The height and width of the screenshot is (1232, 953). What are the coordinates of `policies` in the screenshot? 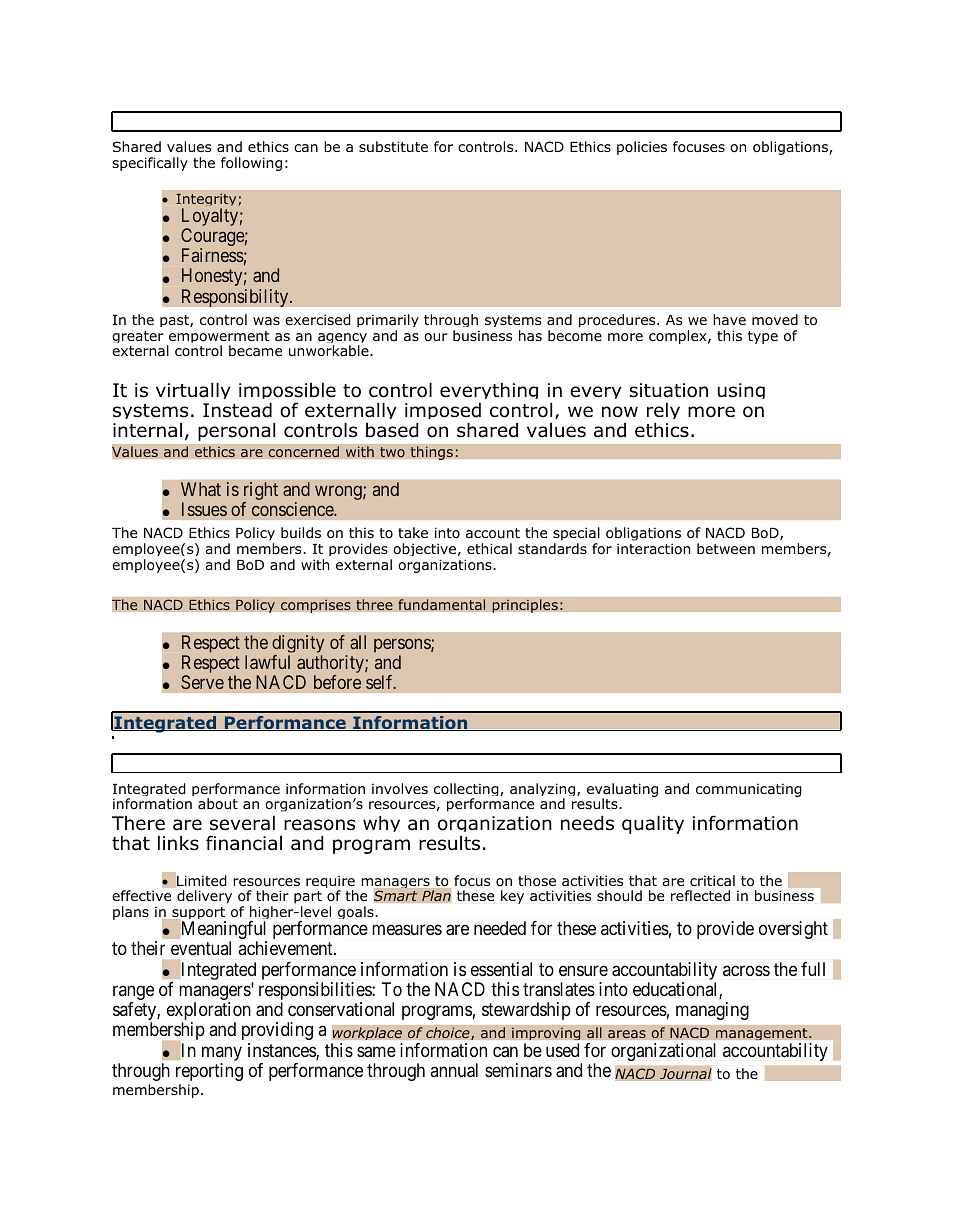 It's located at (642, 148).
